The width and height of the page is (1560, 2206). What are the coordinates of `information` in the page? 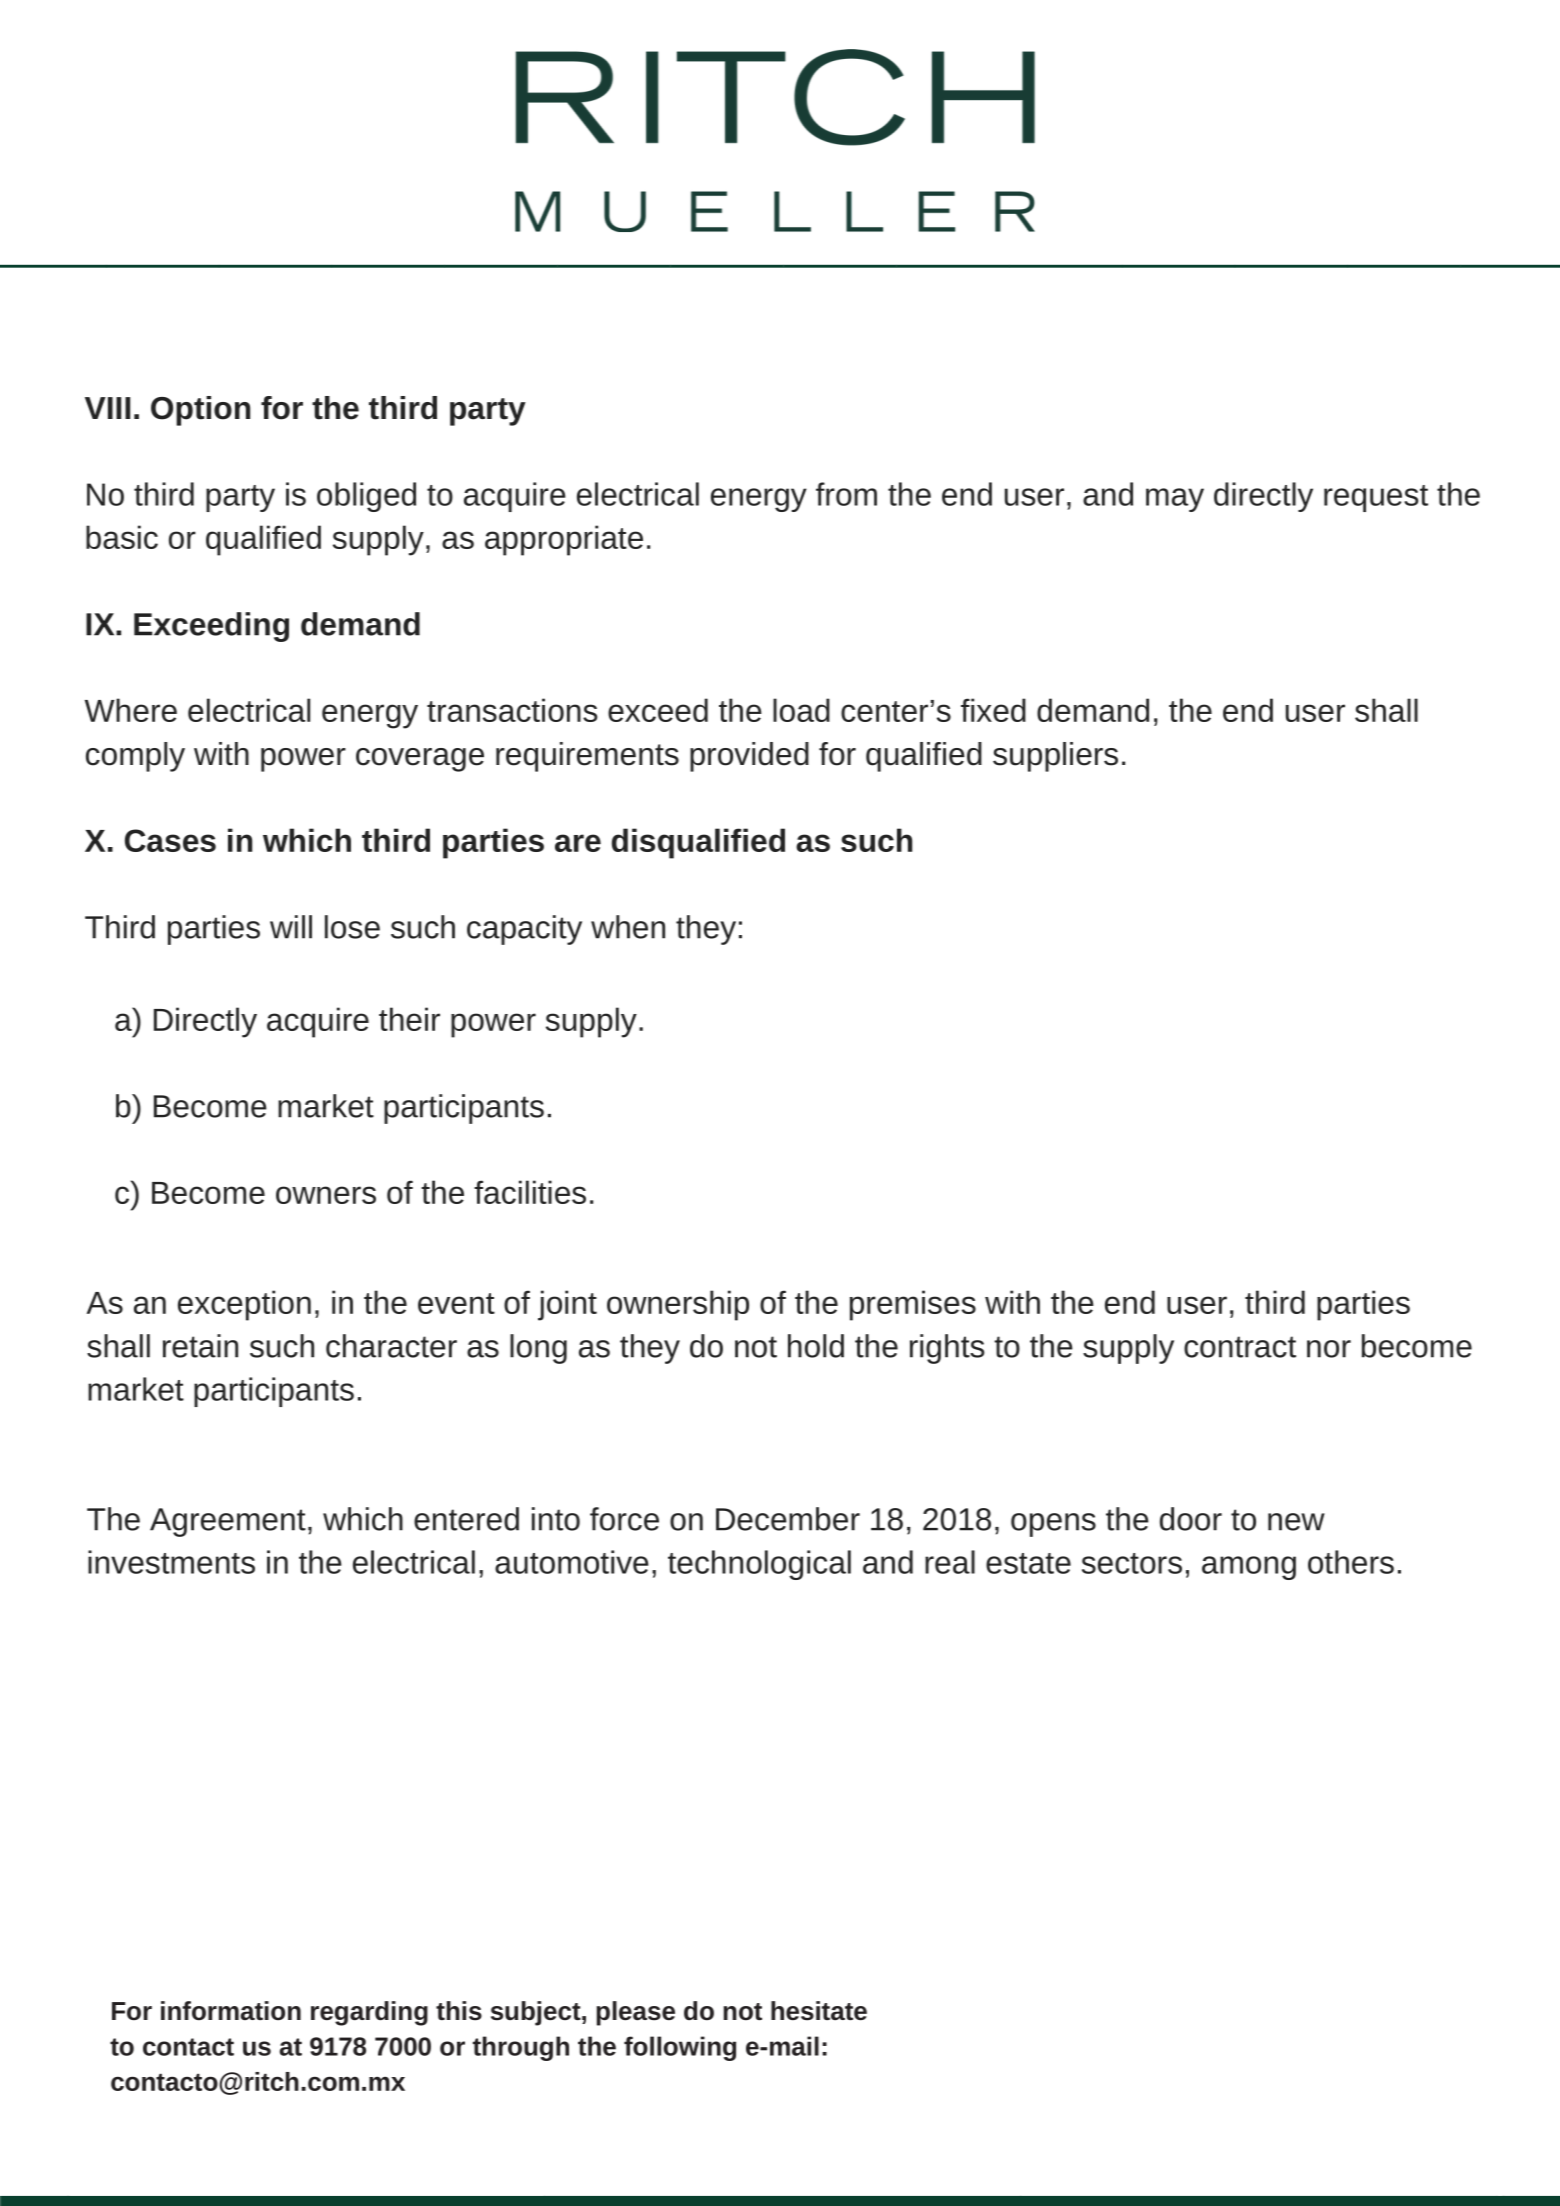 It's located at (231, 2011).
